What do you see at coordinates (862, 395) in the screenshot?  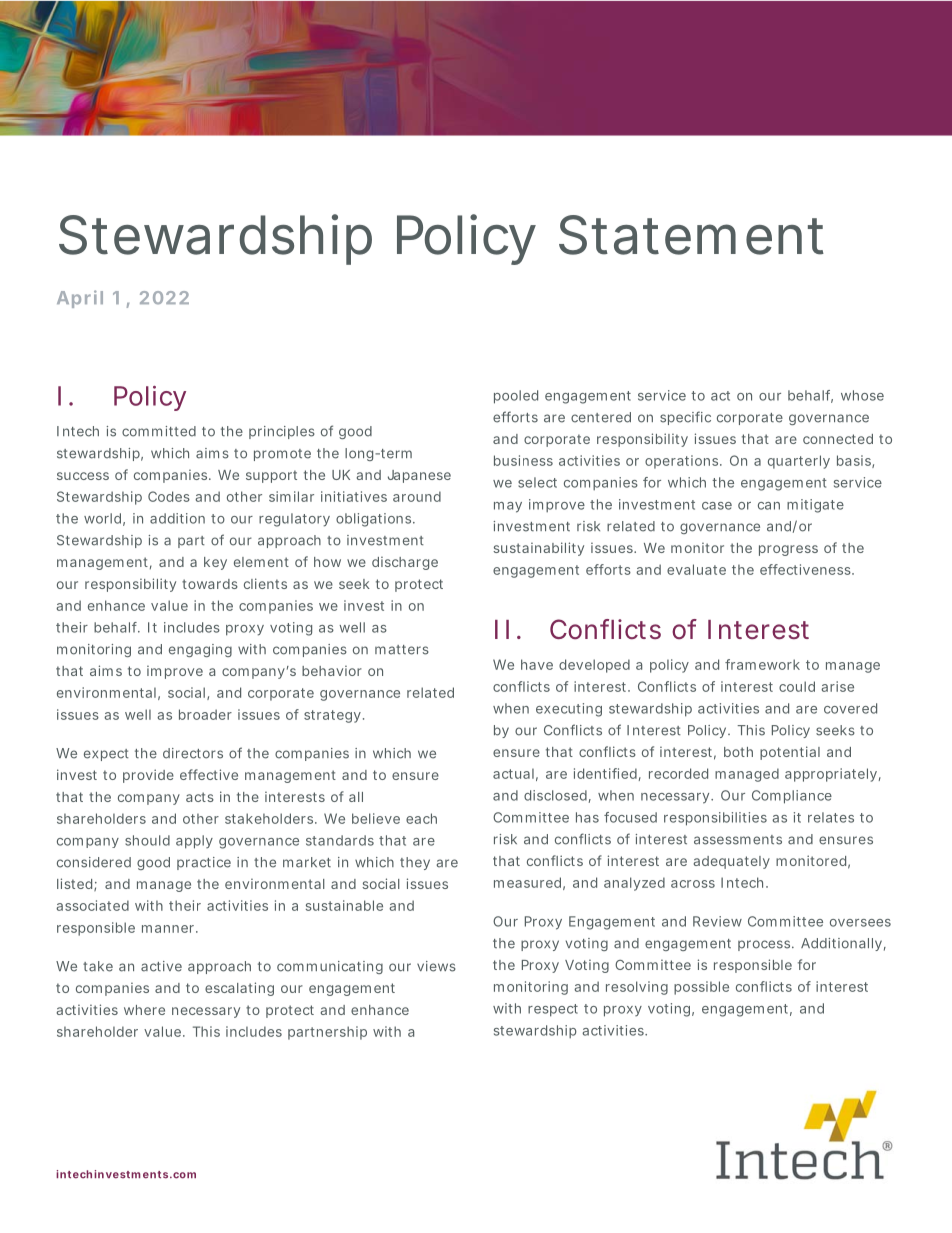 I see `whose` at bounding box center [862, 395].
